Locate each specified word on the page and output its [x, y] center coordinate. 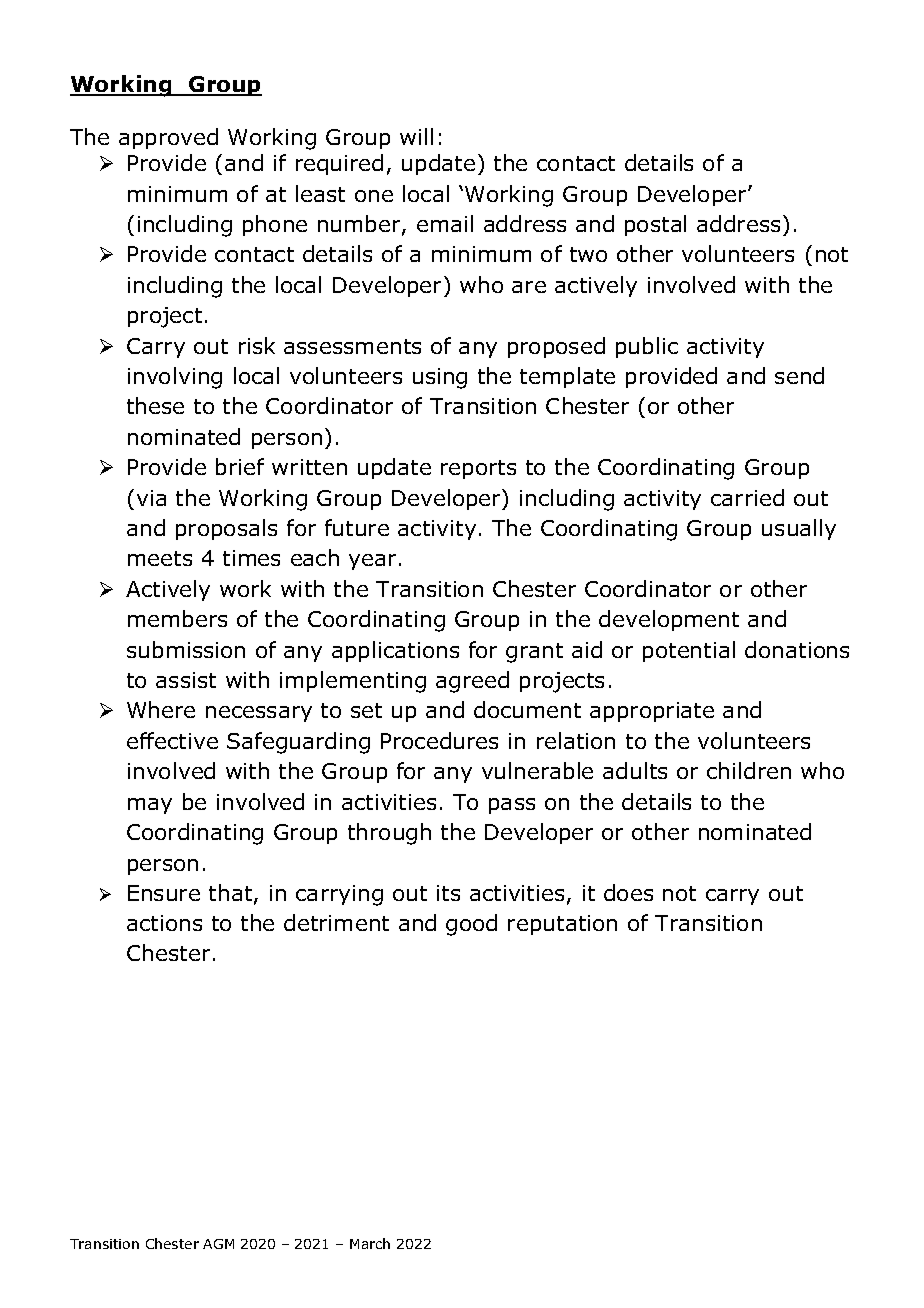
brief [240, 466]
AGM [218, 1244]
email [445, 223]
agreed [472, 682]
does [628, 892]
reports [478, 469]
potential [689, 651]
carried [747, 497]
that [232, 894]
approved [168, 138]
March [370, 1243]
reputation [562, 925]
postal [655, 225]
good [471, 925]
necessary [259, 714]
